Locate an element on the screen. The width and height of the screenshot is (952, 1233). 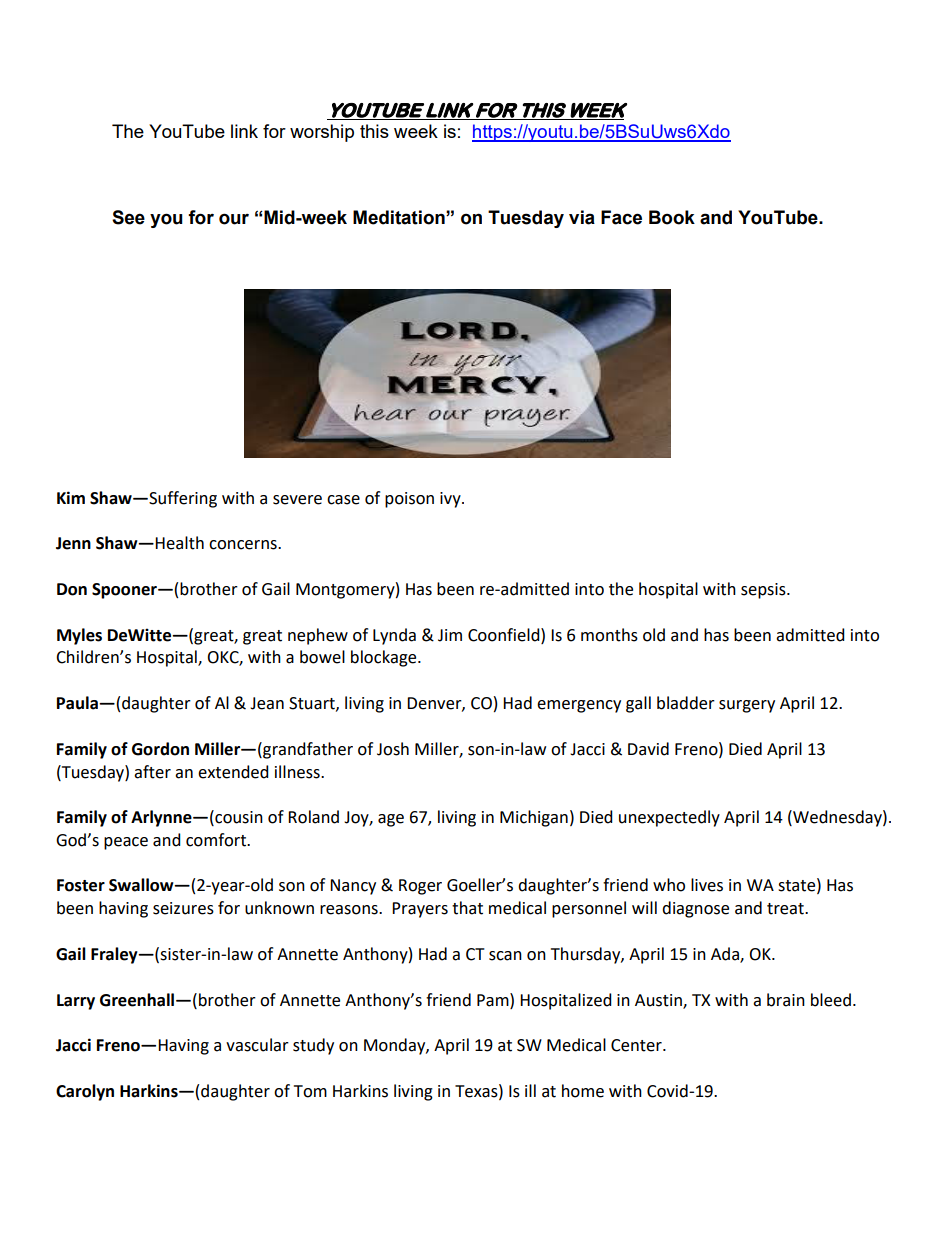
Carolyn is located at coordinates (85, 1092).
